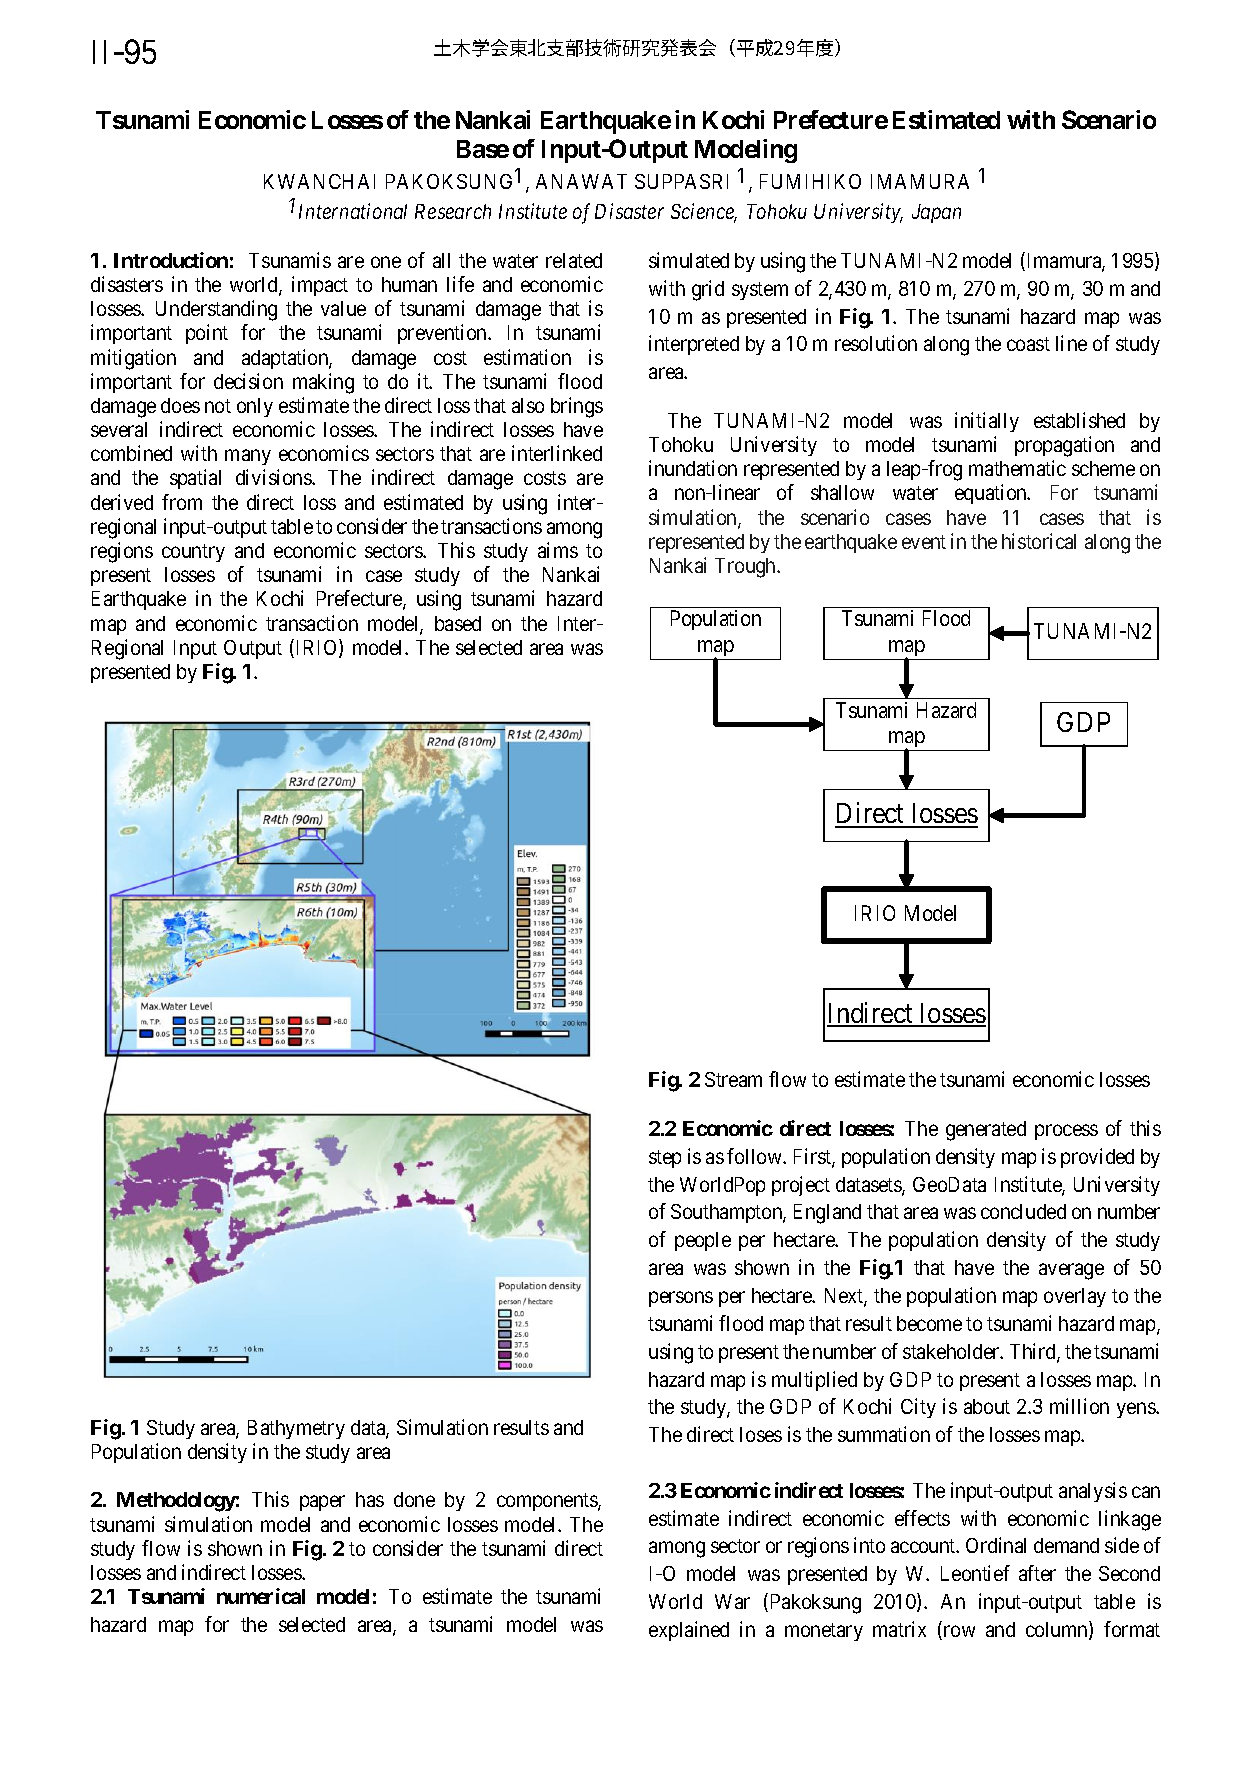 The width and height of the screenshot is (1252, 1771). What do you see at coordinates (193, 553) in the screenshot?
I see `country` at bounding box center [193, 553].
